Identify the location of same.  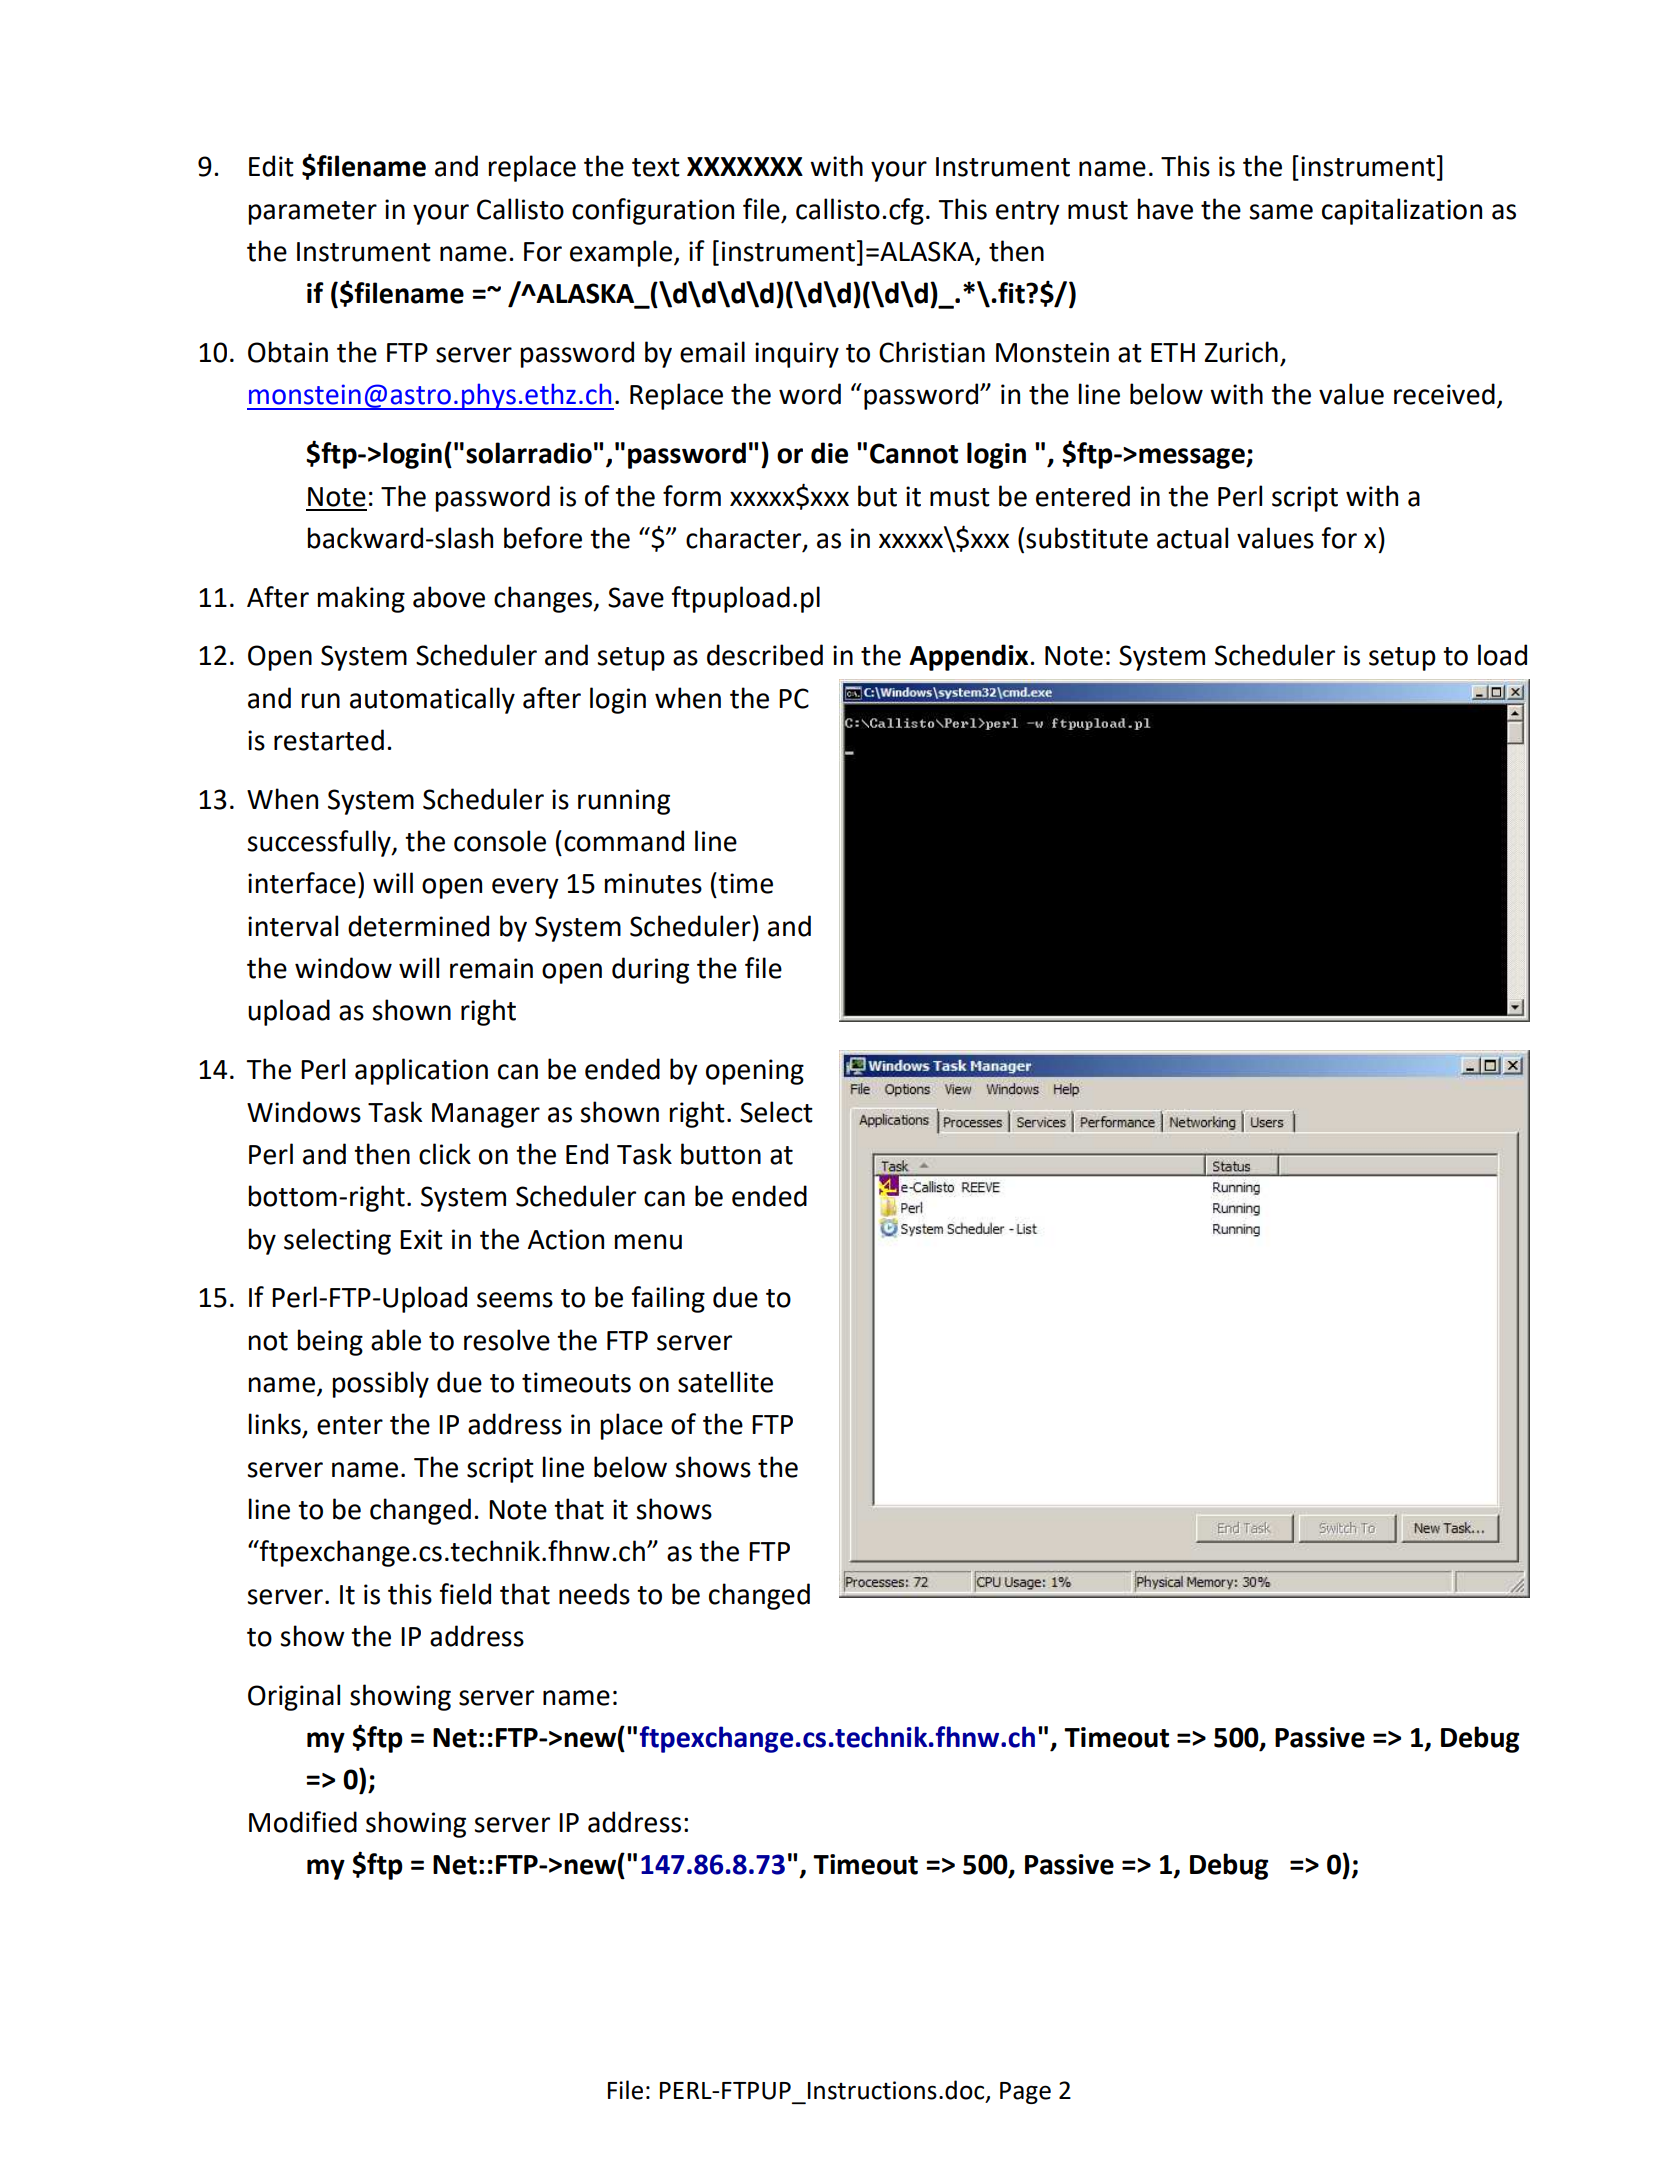
(1281, 212).
